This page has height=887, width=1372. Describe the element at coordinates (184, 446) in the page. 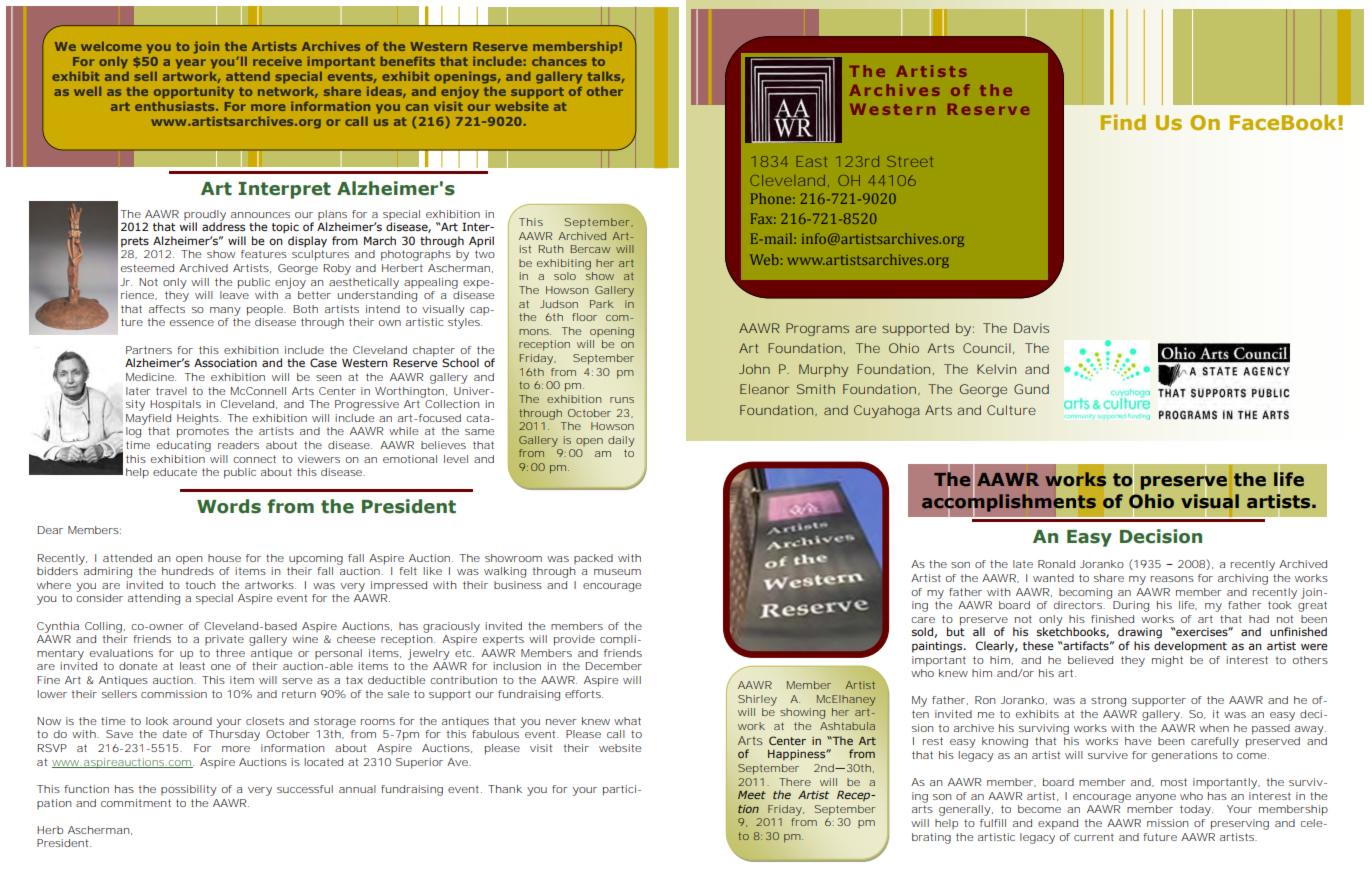

I see `educating` at that location.
